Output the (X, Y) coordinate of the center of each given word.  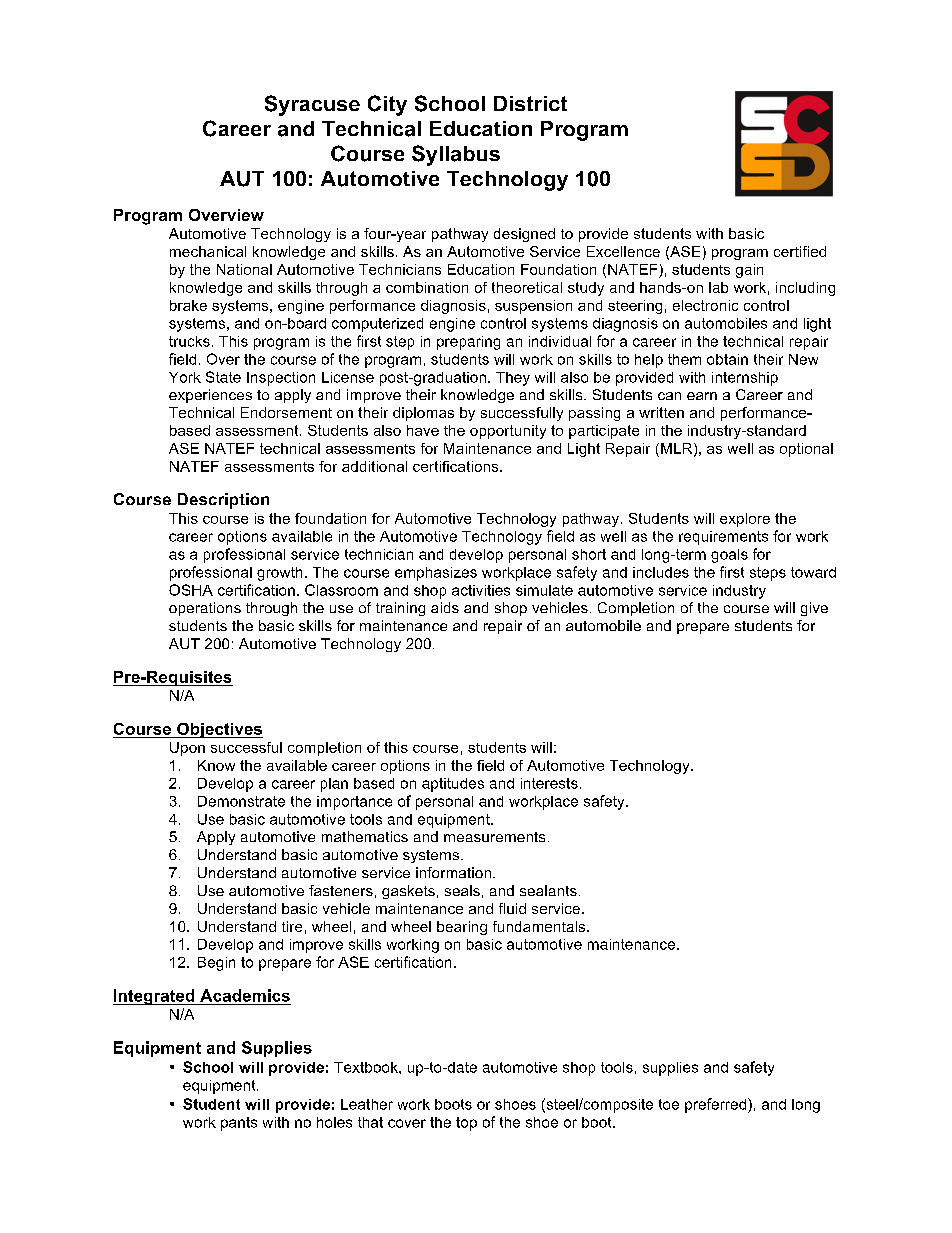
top (466, 1124)
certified (800, 251)
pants (239, 1124)
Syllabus (456, 155)
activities (481, 590)
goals (729, 556)
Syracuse (312, 105)
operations (205, 609)
